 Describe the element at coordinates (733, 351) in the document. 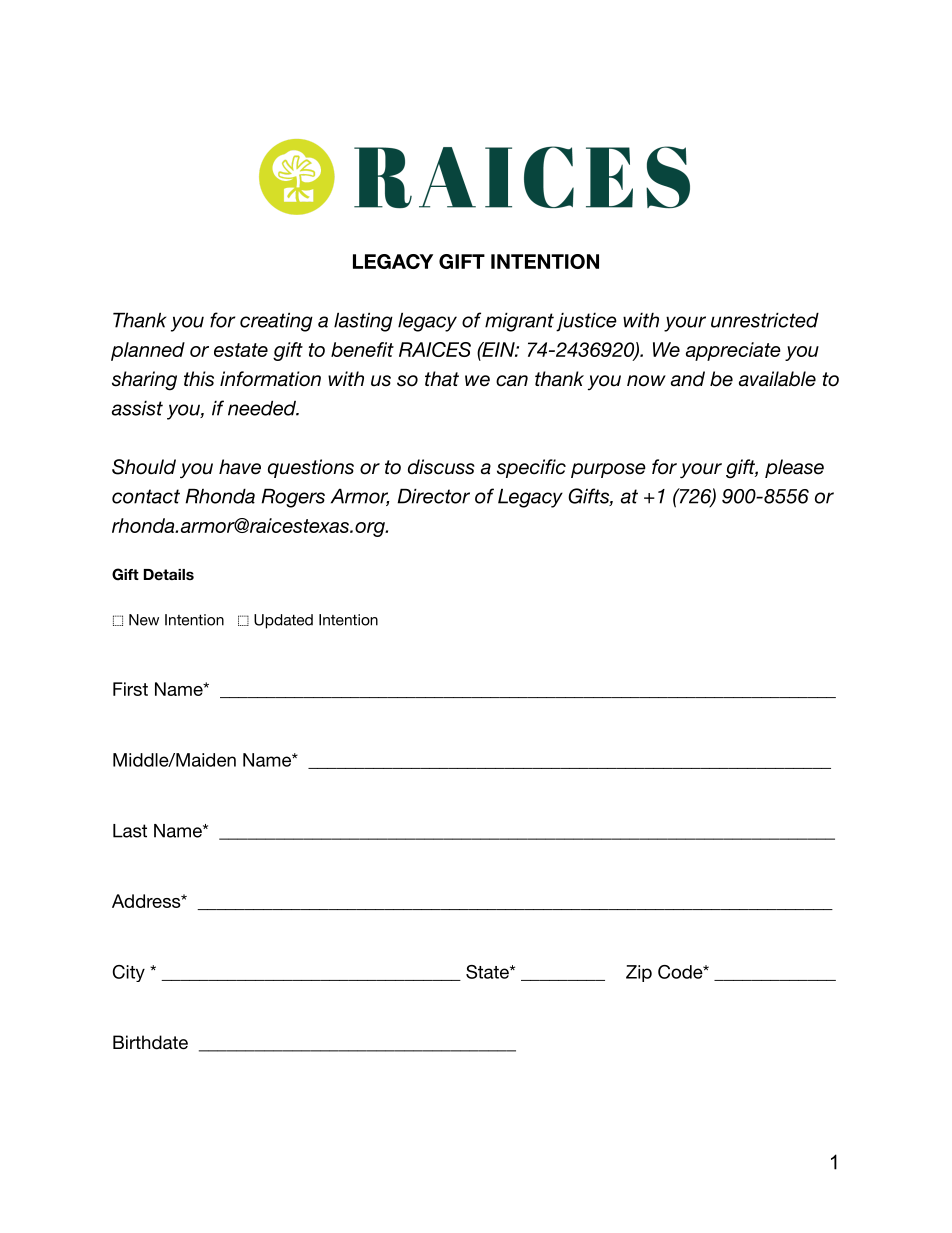

I see `appreciate` at that location.
